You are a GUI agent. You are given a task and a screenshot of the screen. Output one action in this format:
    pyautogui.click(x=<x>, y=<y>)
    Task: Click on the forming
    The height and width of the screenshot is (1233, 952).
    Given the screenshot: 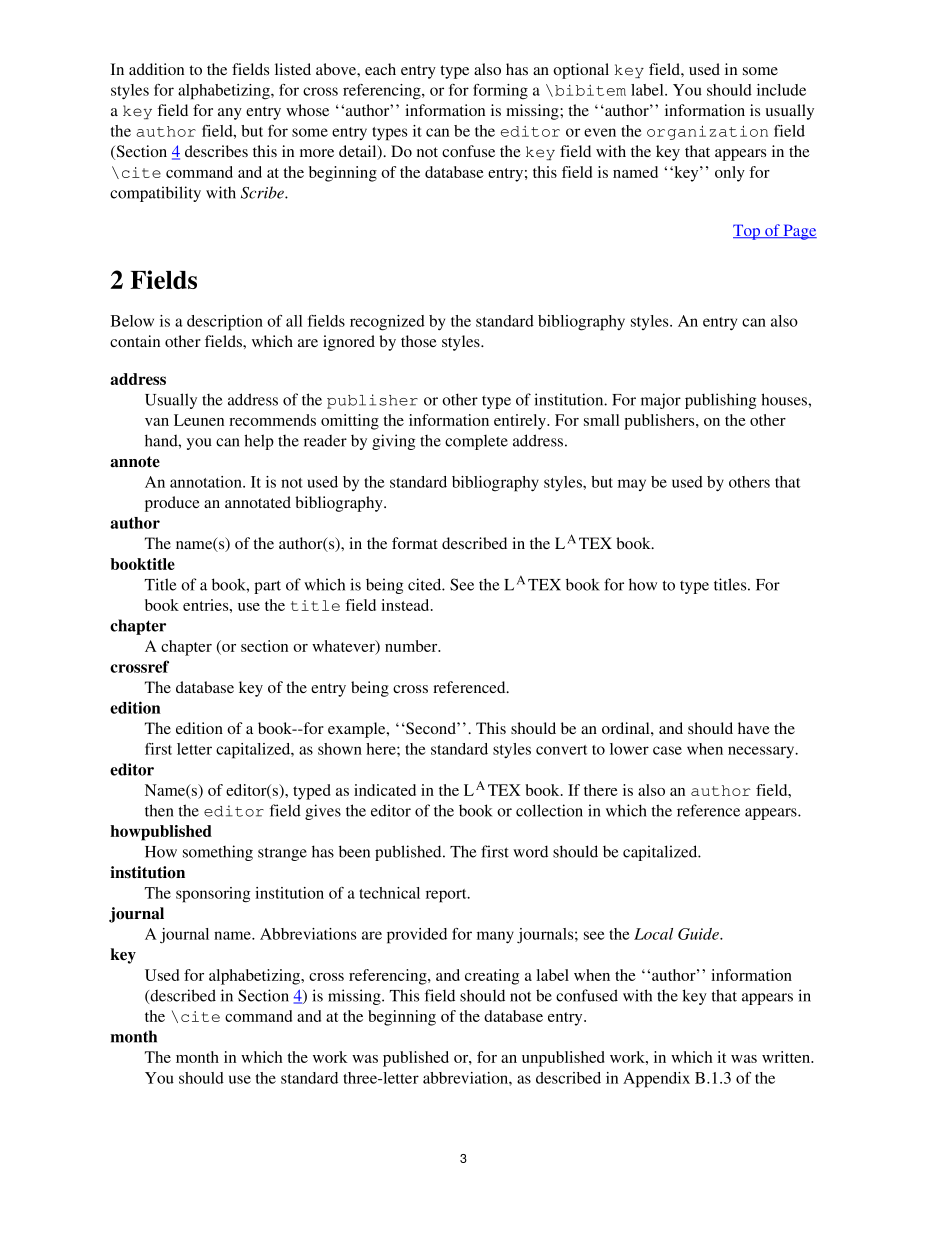 What is the action you would take?
    pyautogui.click(x=500, y=92)
